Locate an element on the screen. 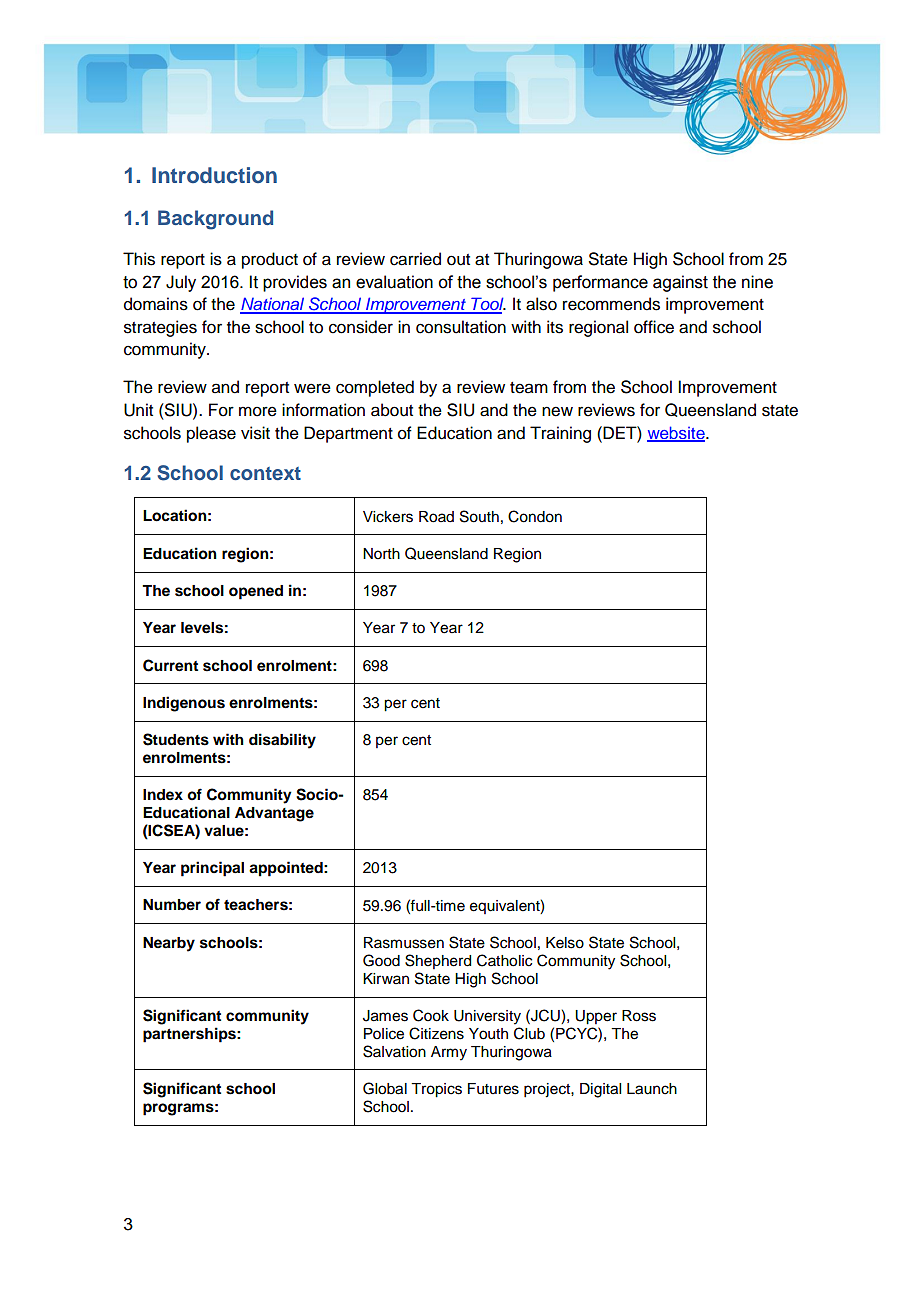 The image size is (924, 1308). against is located at coordinates (680, 283).
